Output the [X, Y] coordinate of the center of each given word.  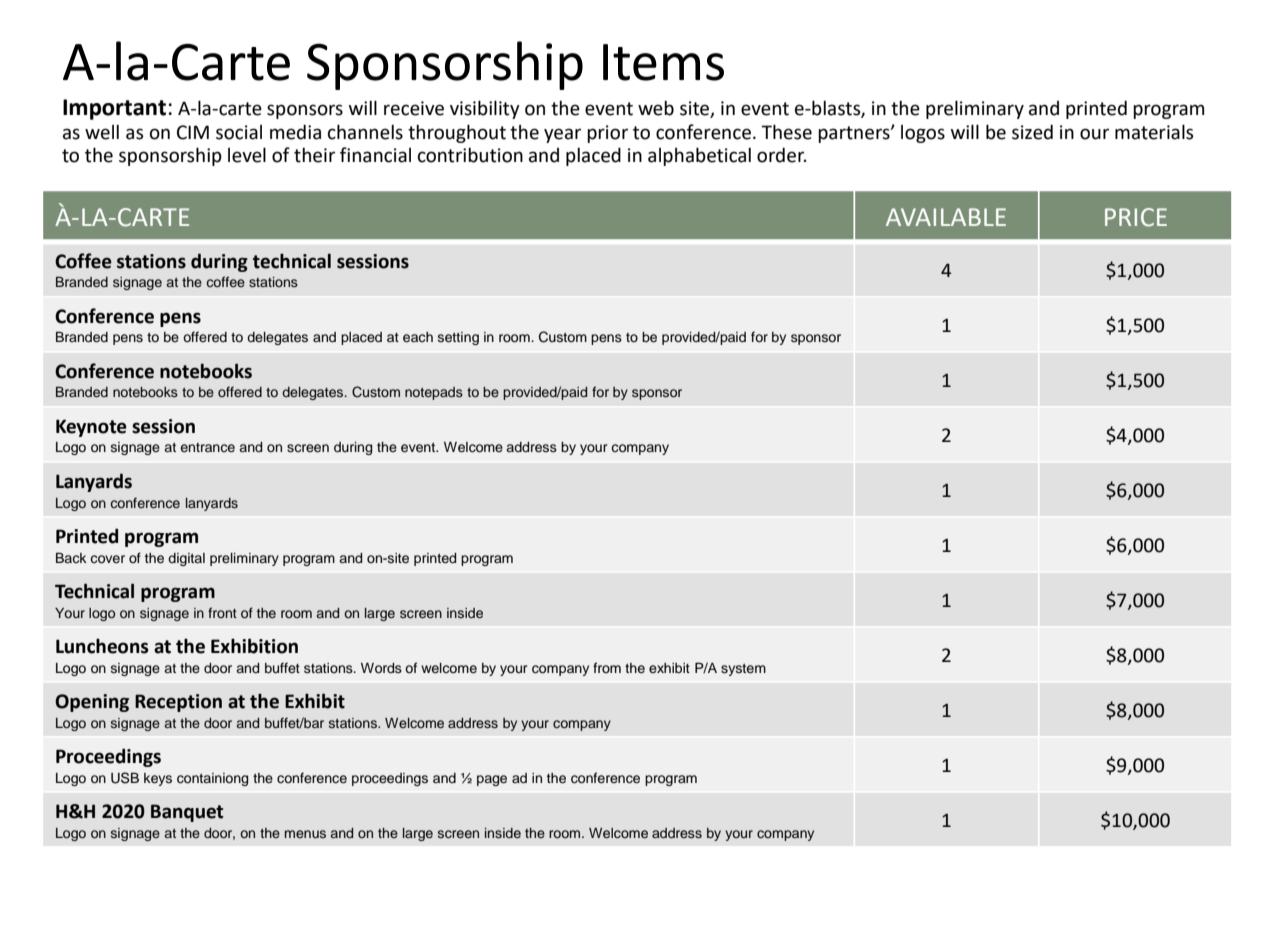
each [418, 337]
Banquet [187, 813]
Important [114, 109]
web [656, 108]
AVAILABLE [946, 217]
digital [186, 559]
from [607, 667]
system [743, 670]
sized [1032, 132]
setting [458, 338]
